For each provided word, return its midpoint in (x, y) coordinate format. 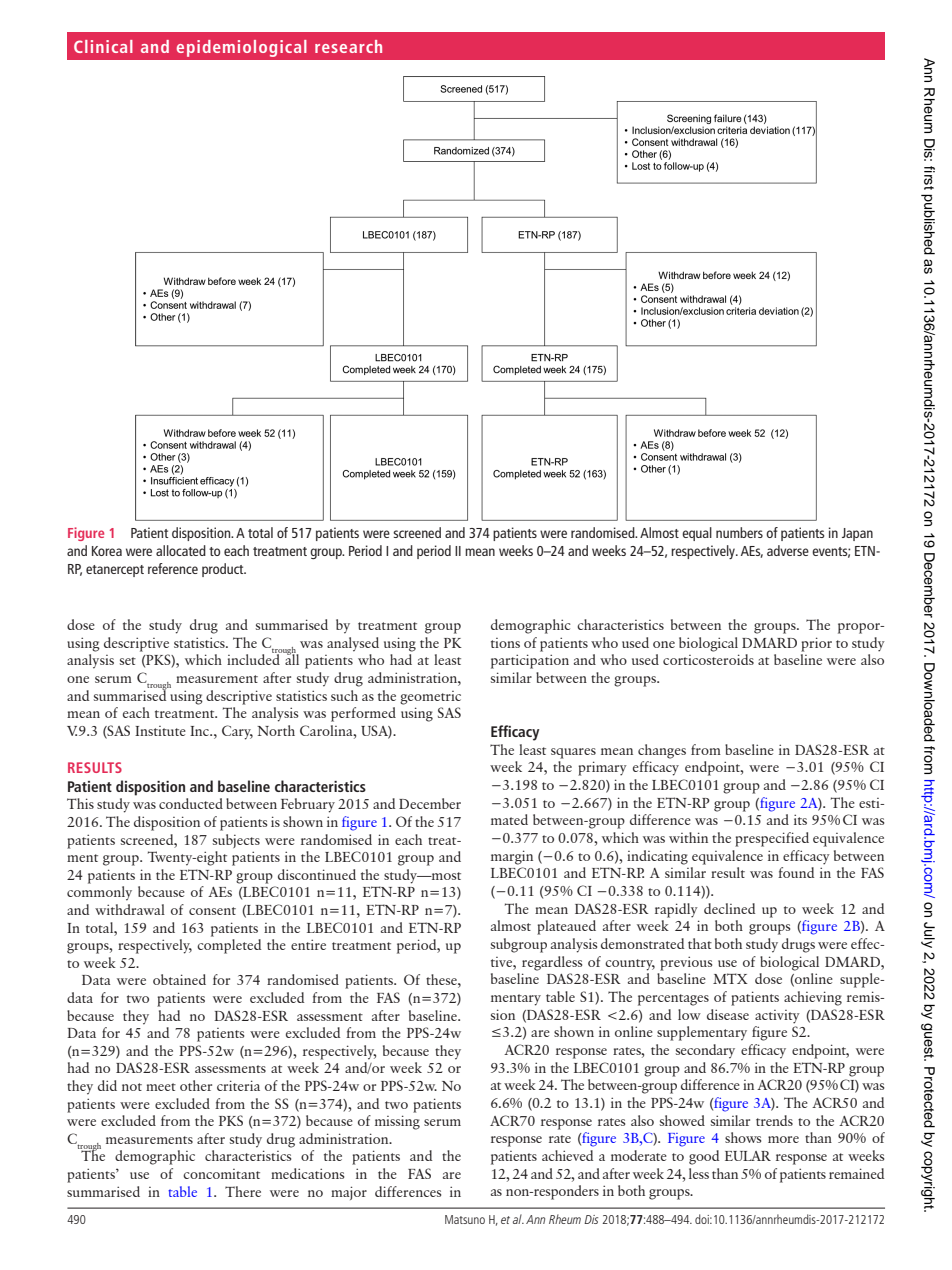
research (348, 46)
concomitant (221, 1174)
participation (530, 661)
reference (173, 568)
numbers (739, 532)
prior (816, 644)
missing (397, 1122)
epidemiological (242, 48)
